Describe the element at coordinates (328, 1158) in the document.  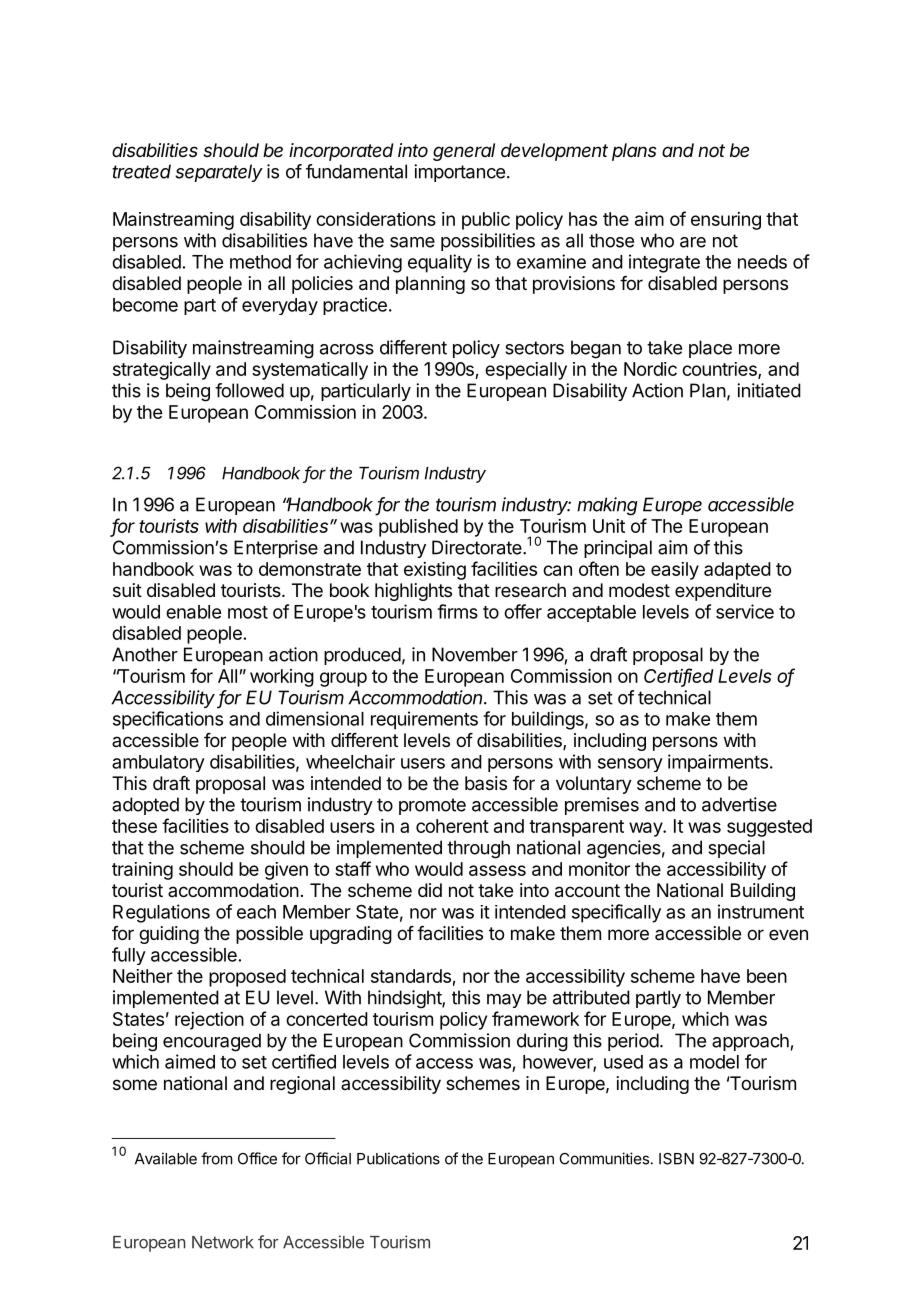
I see `Official` at that location.
